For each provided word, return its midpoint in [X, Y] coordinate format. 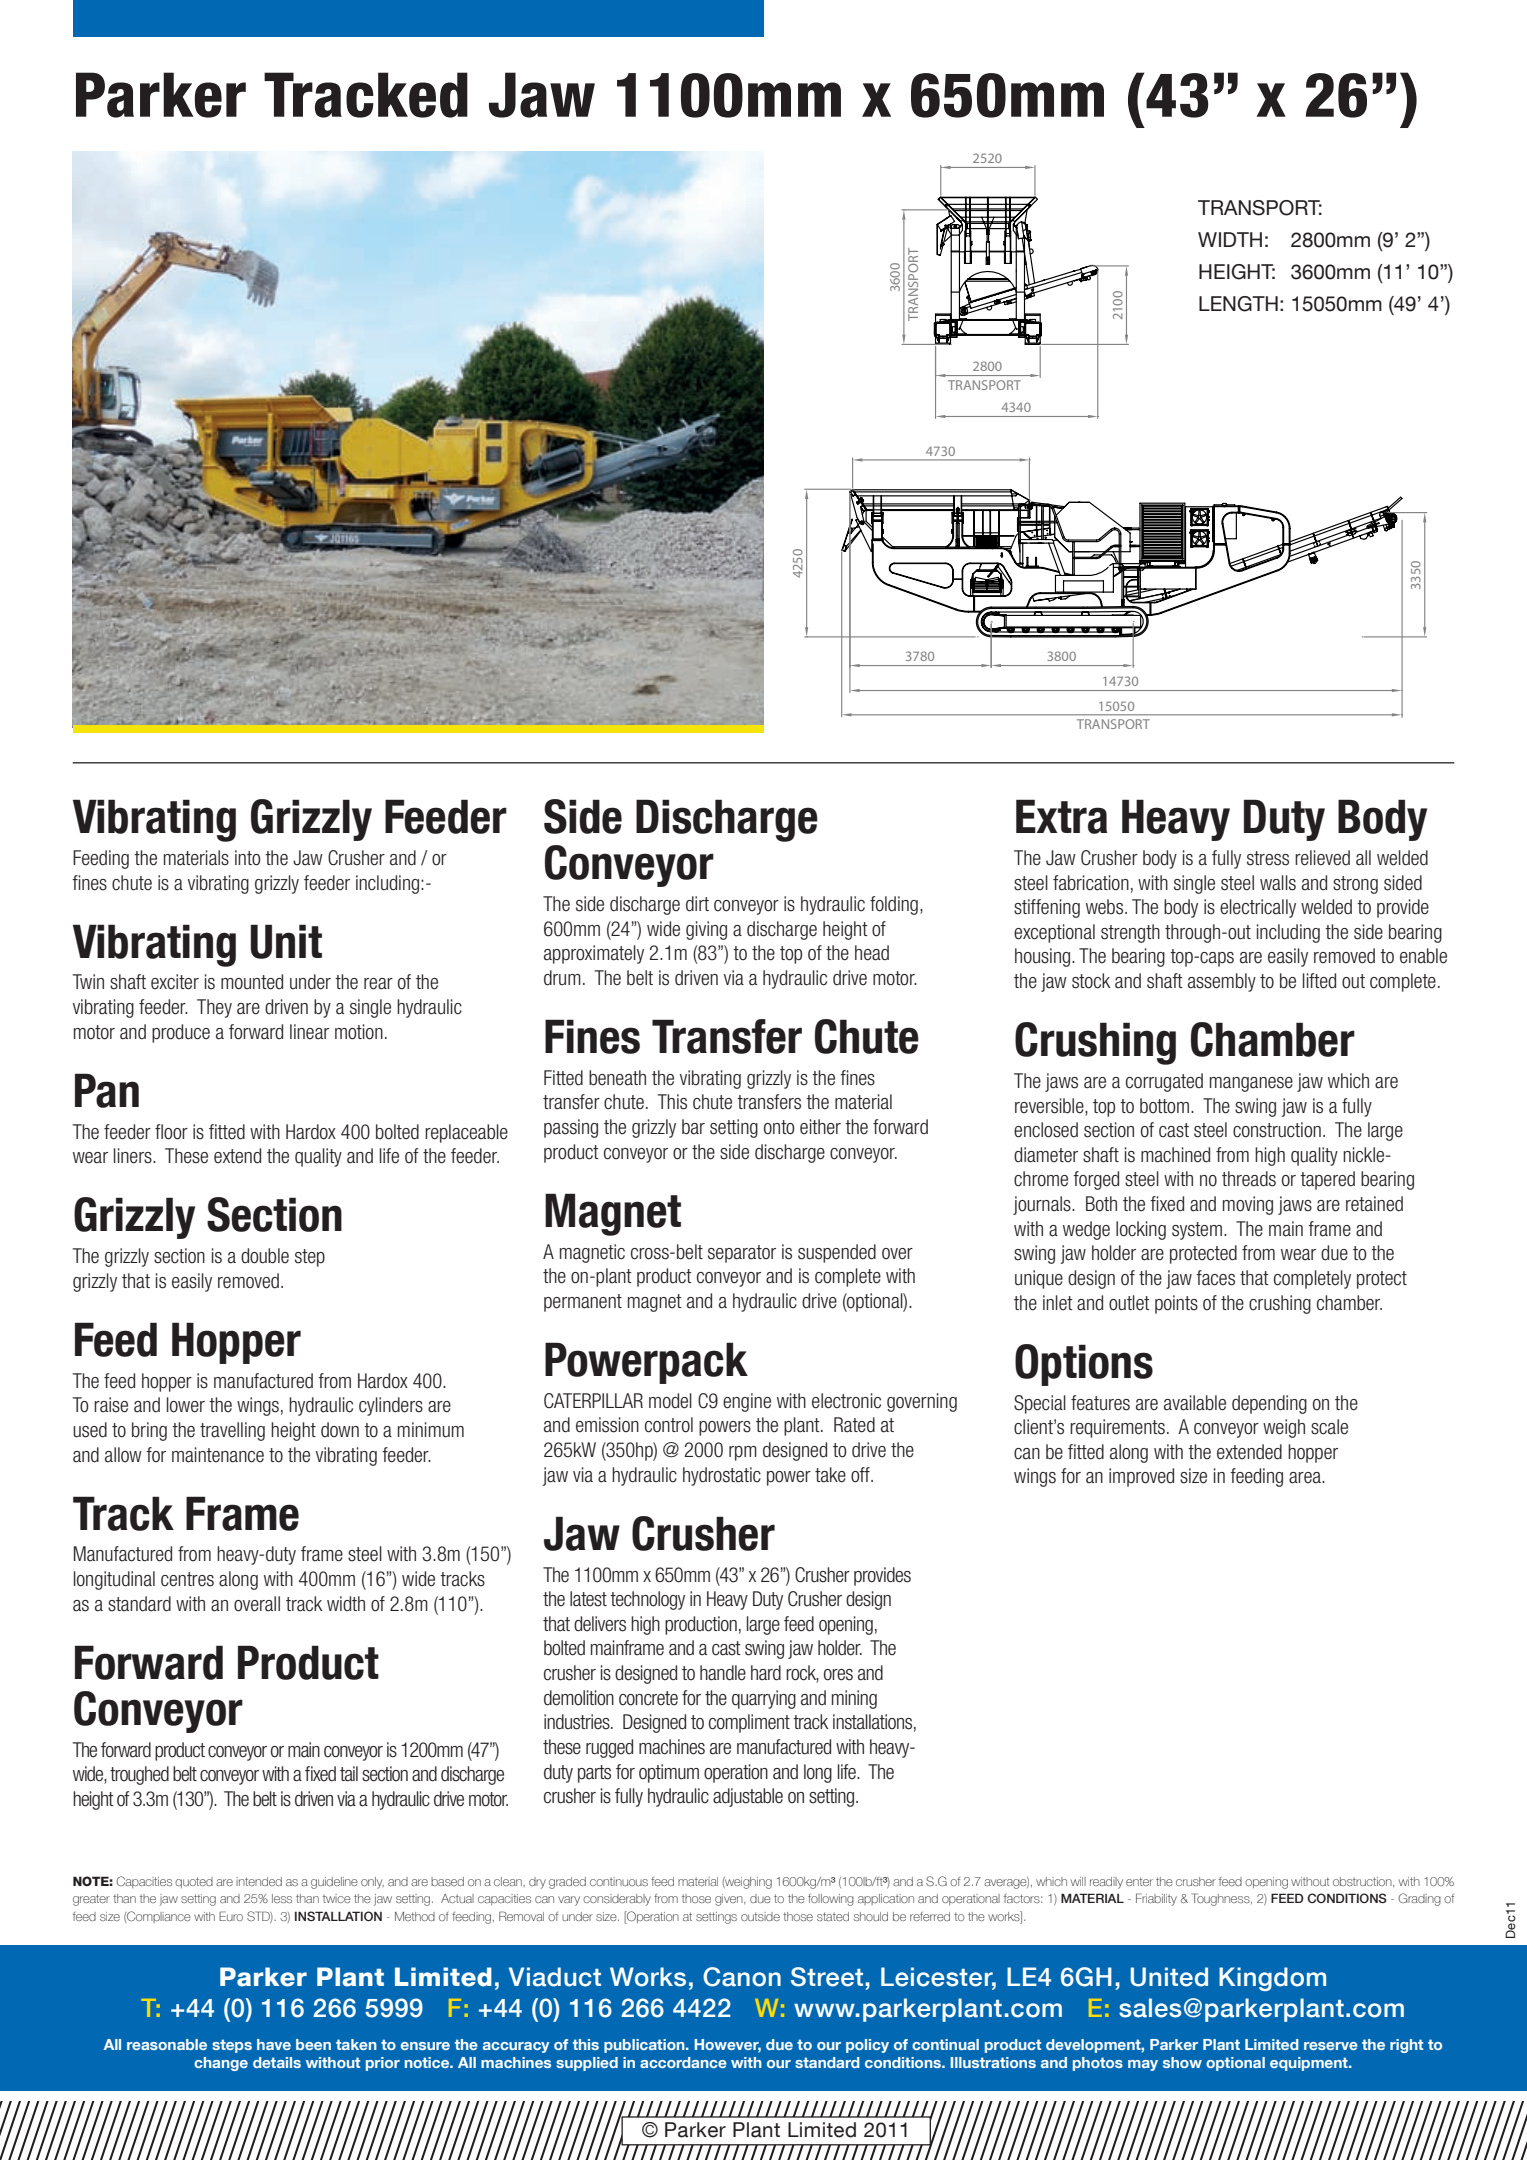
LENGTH [1238, 304]
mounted [252, 982]
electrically [1258, 908]
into [248, 858]
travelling [232, 1431]
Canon [742, 1977]
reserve [1331, 2046]
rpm [743, 1453]
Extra [1061, 816]
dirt [697, 904]
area [1306, 1478]
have [274, 2044]
